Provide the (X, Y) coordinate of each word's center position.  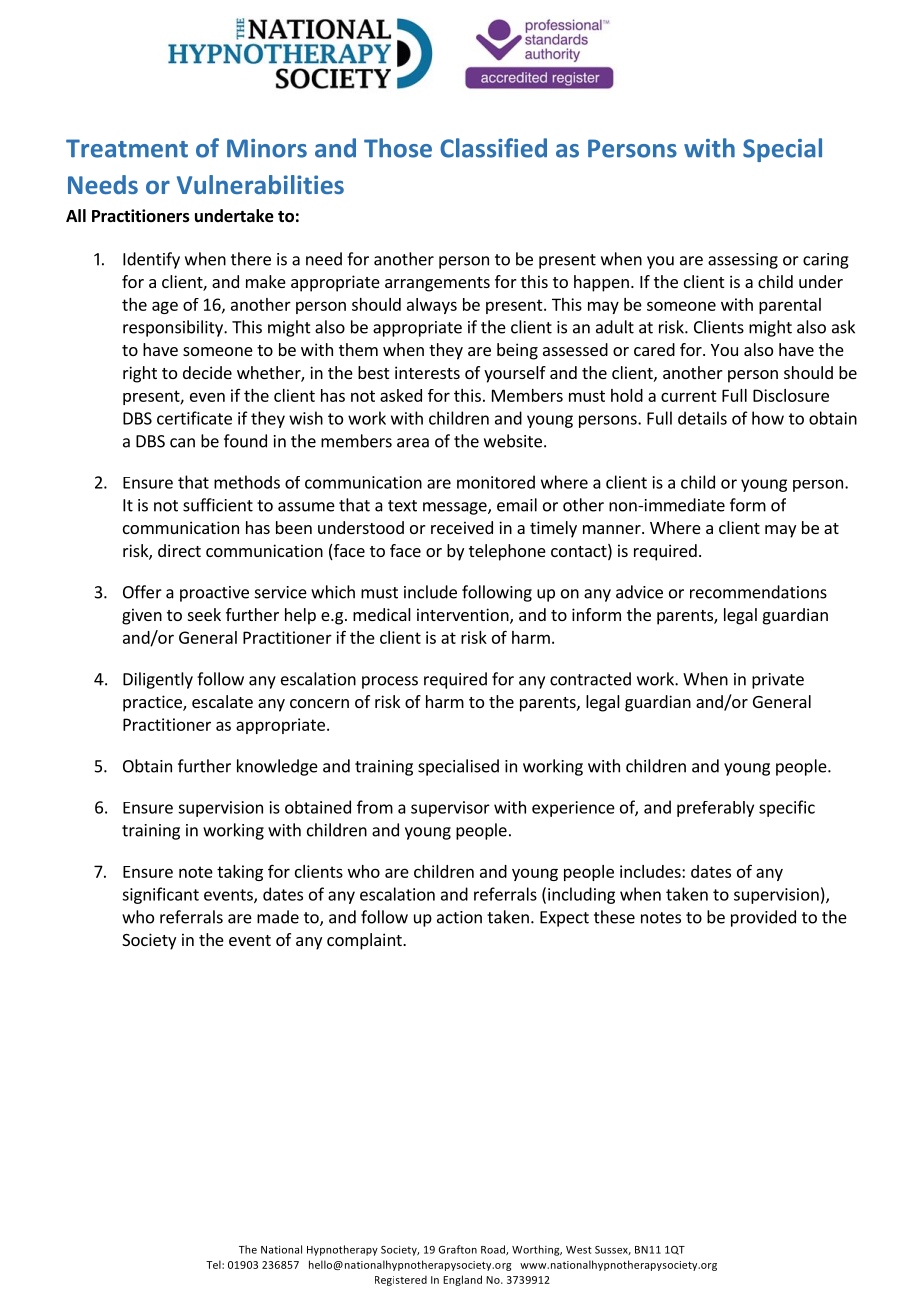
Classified (493, 148)
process (390, 682)
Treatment (127, 148)
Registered (401, 1280)
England (462, 1280)
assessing (743, 261)
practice (153, 703)
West (579, 1250)
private (778, 681)
